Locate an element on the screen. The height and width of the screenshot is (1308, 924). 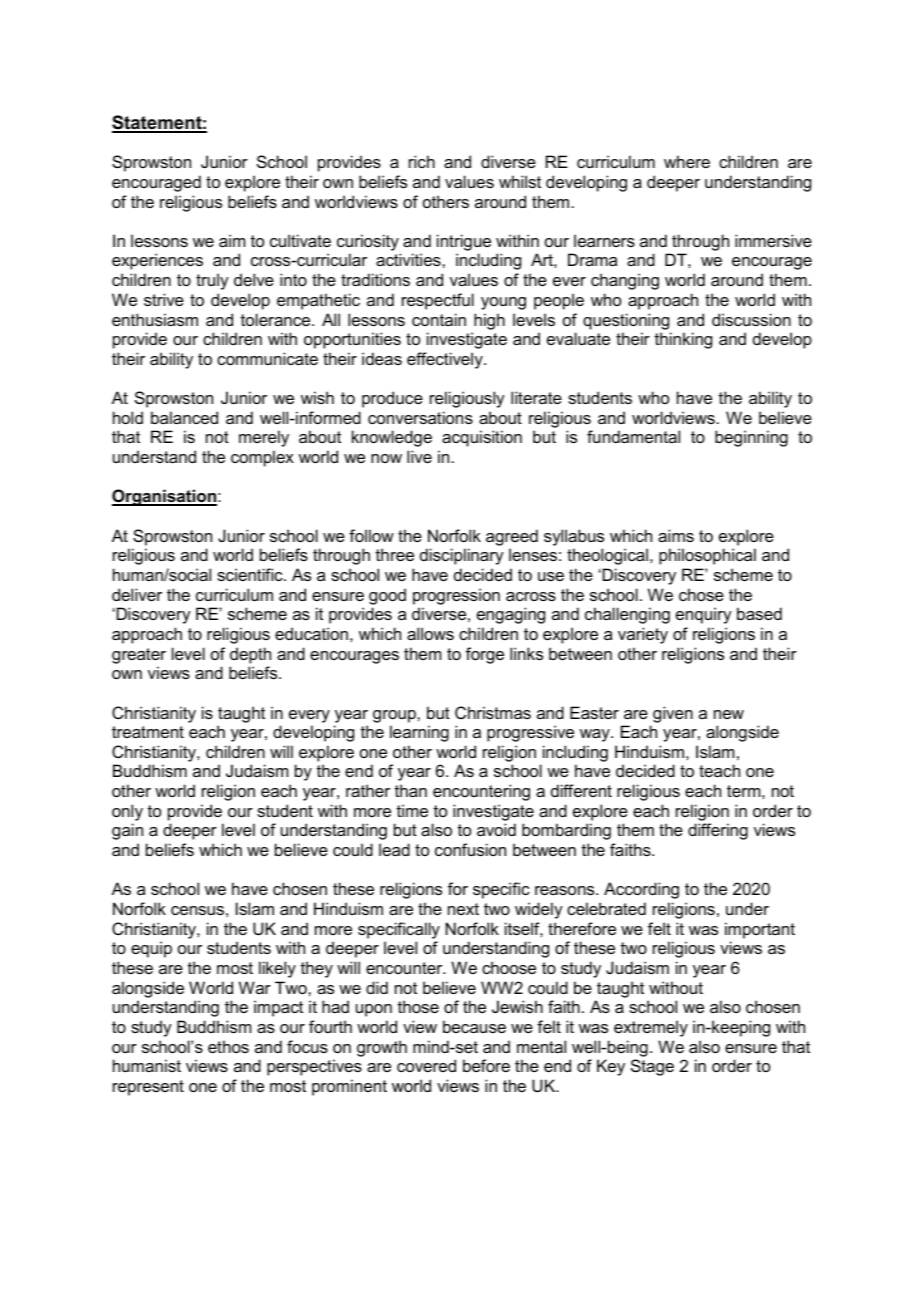
ethos is located at coordinates (228, 1046).
